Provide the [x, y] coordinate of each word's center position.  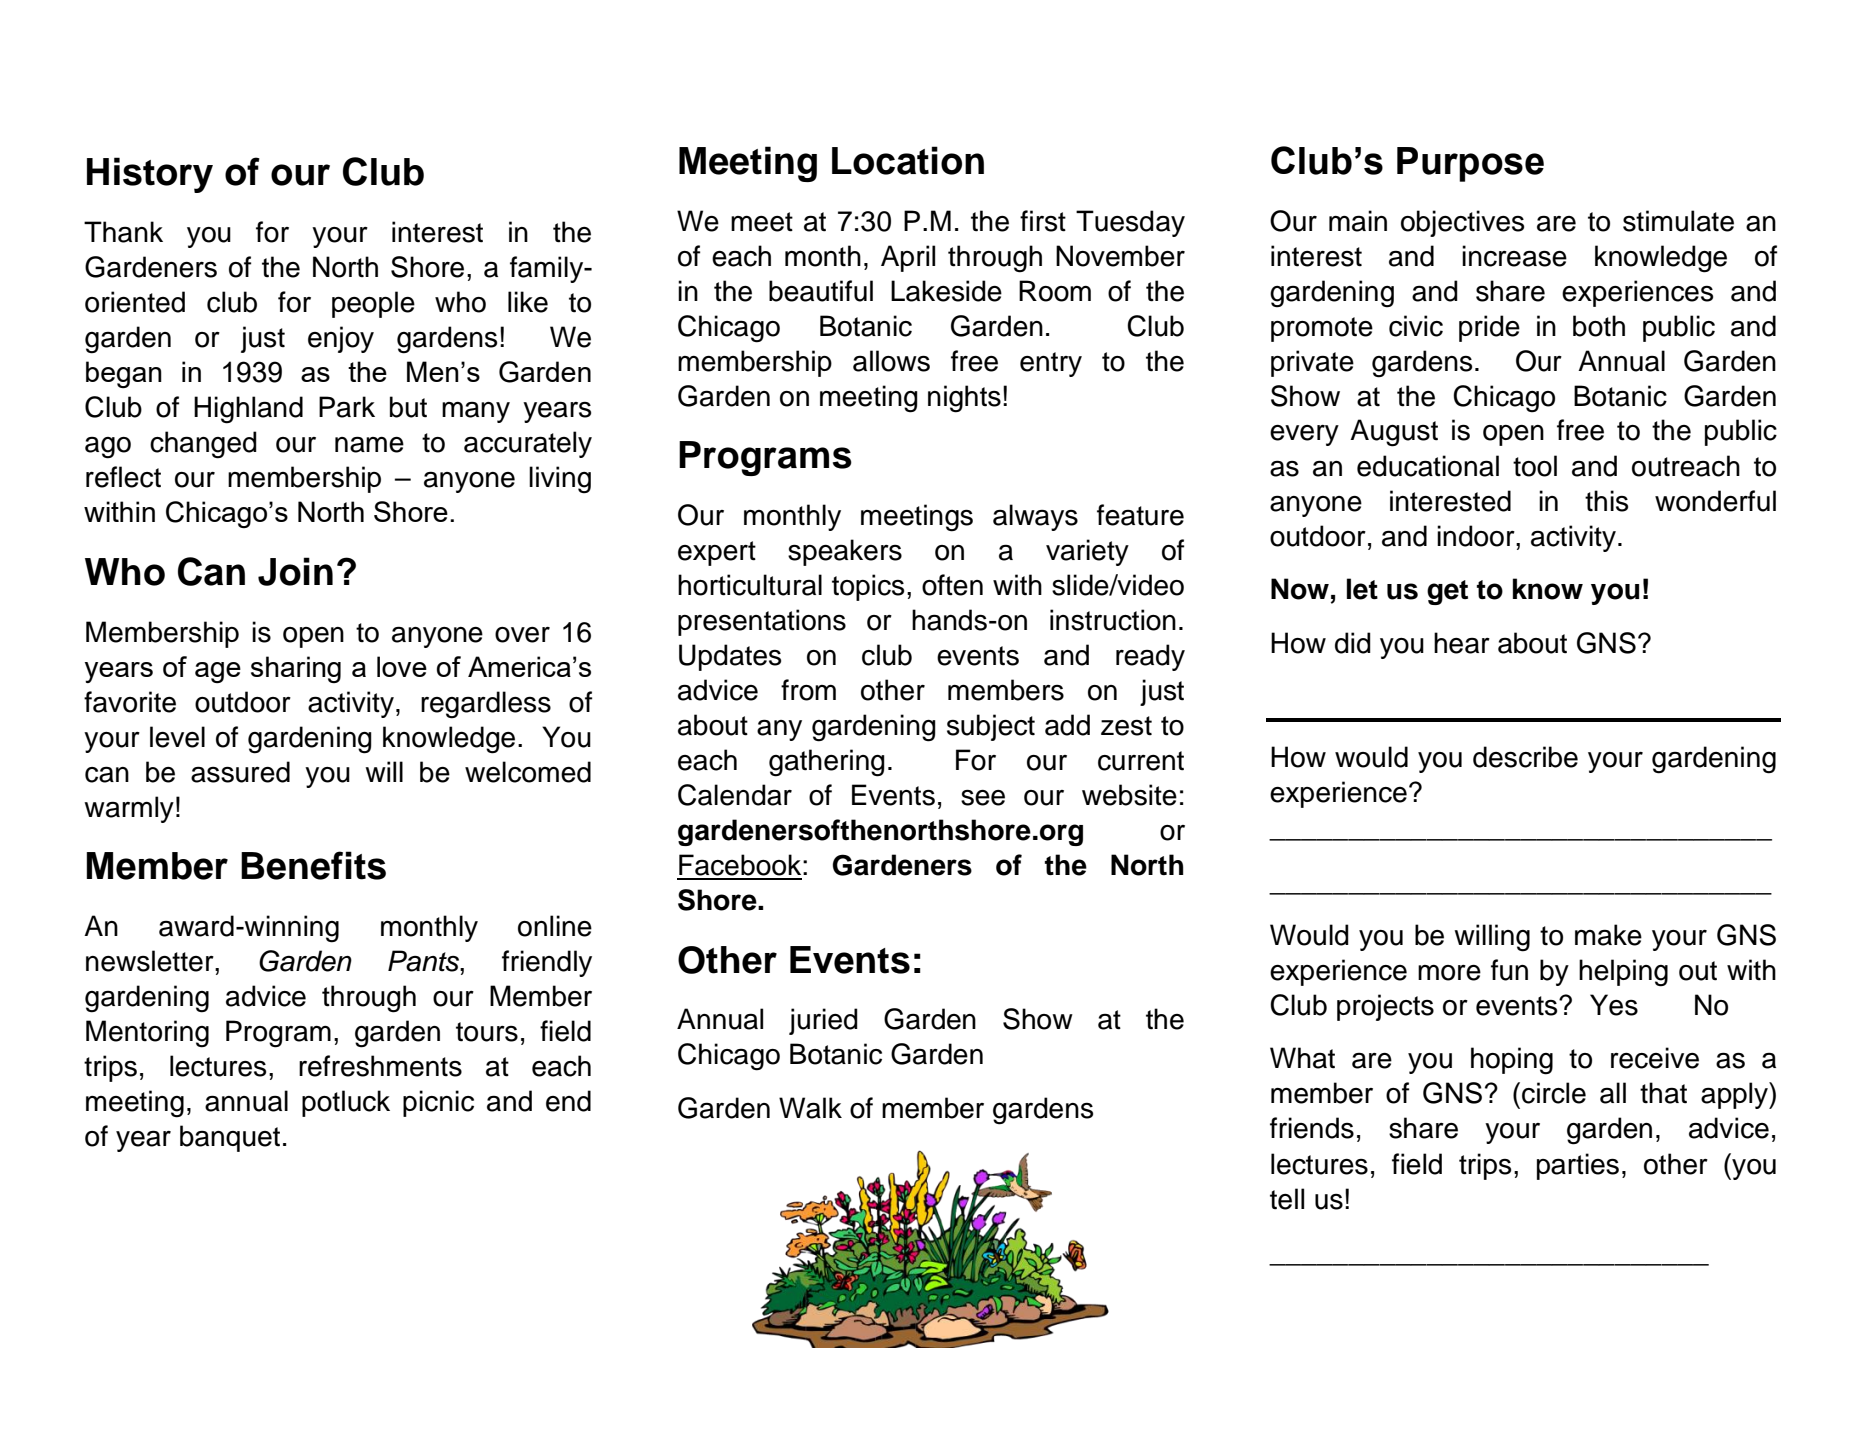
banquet [230, 1138]
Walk [810, 1108]
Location [908, 160]
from [808, 690]
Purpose [1470, 164]
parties [1578, 1166]
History [150, 175]
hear [1462, 643]
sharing [296, 669]
